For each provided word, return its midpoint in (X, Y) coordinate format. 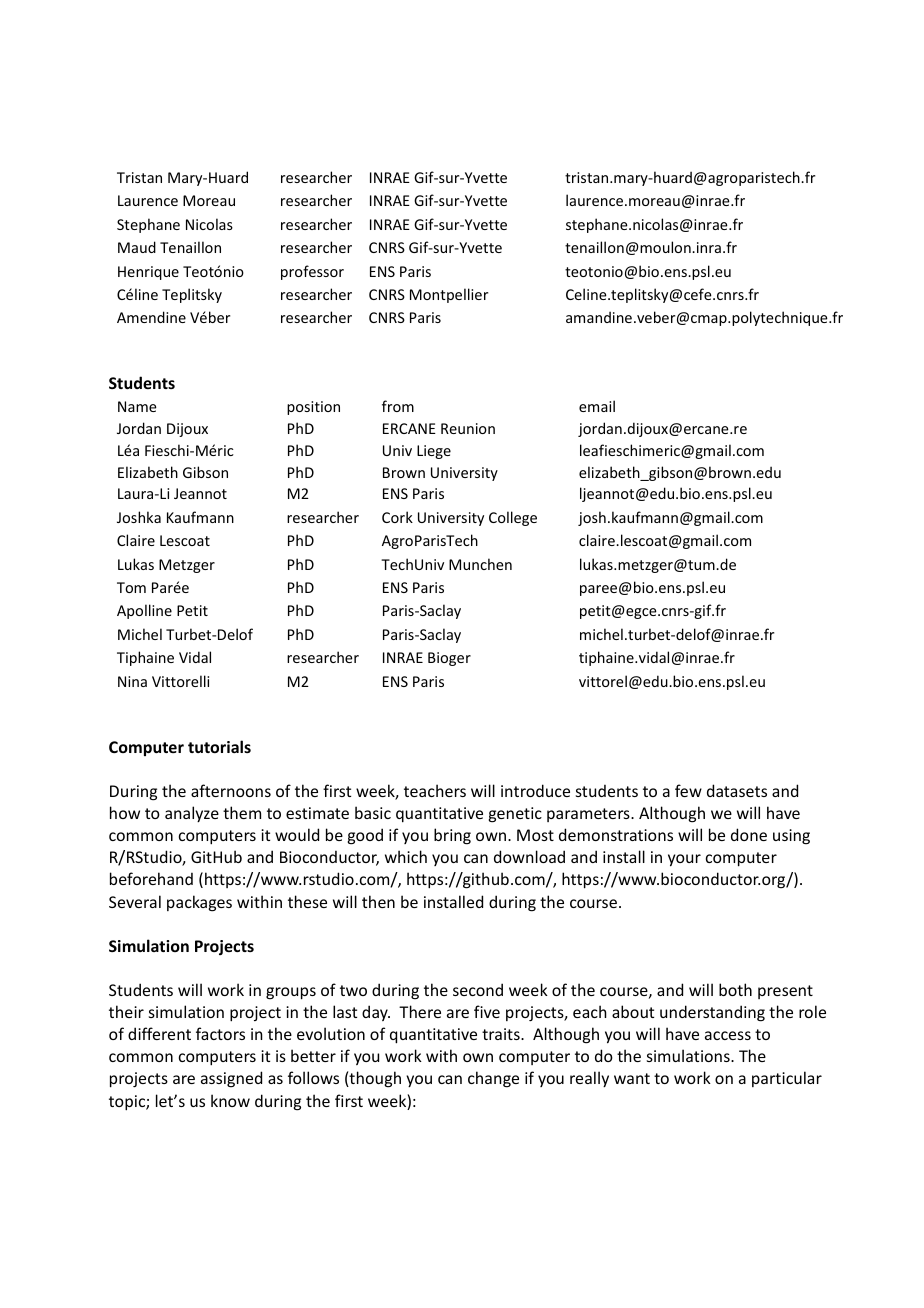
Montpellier (449, 295)
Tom (131, 587)
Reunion (468, 428)
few (688, 790)
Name (137, 406)
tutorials (219, 746)
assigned (231, 1079)
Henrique (148, 273)
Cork (397, 517)
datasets (737, 790)
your (684, 860)
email (597, 406)
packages (199, 903)
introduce (535, 790)
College (513, 518)
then (378, 901)
